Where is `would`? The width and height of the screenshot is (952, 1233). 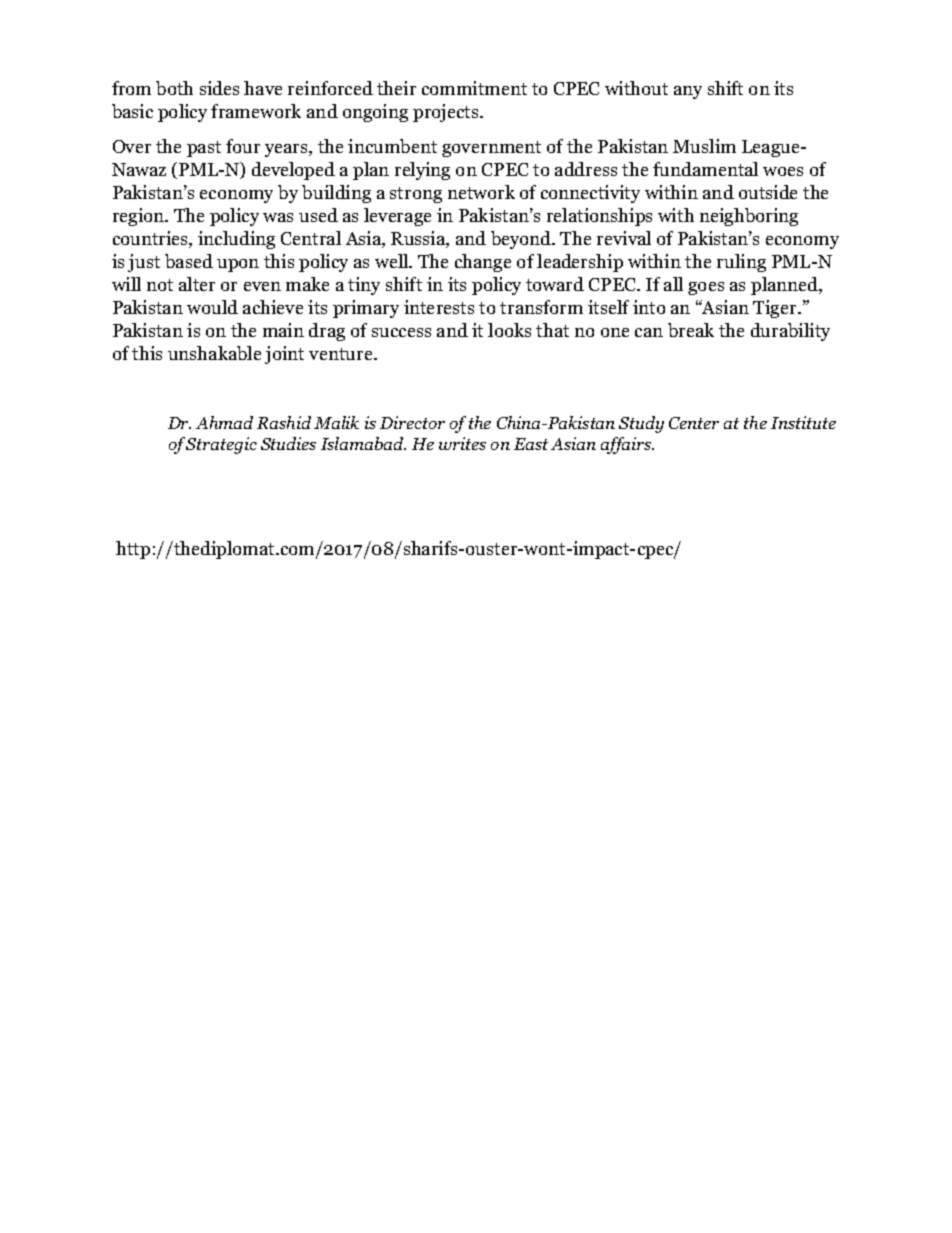 would is located at coordinates (212, 307).
